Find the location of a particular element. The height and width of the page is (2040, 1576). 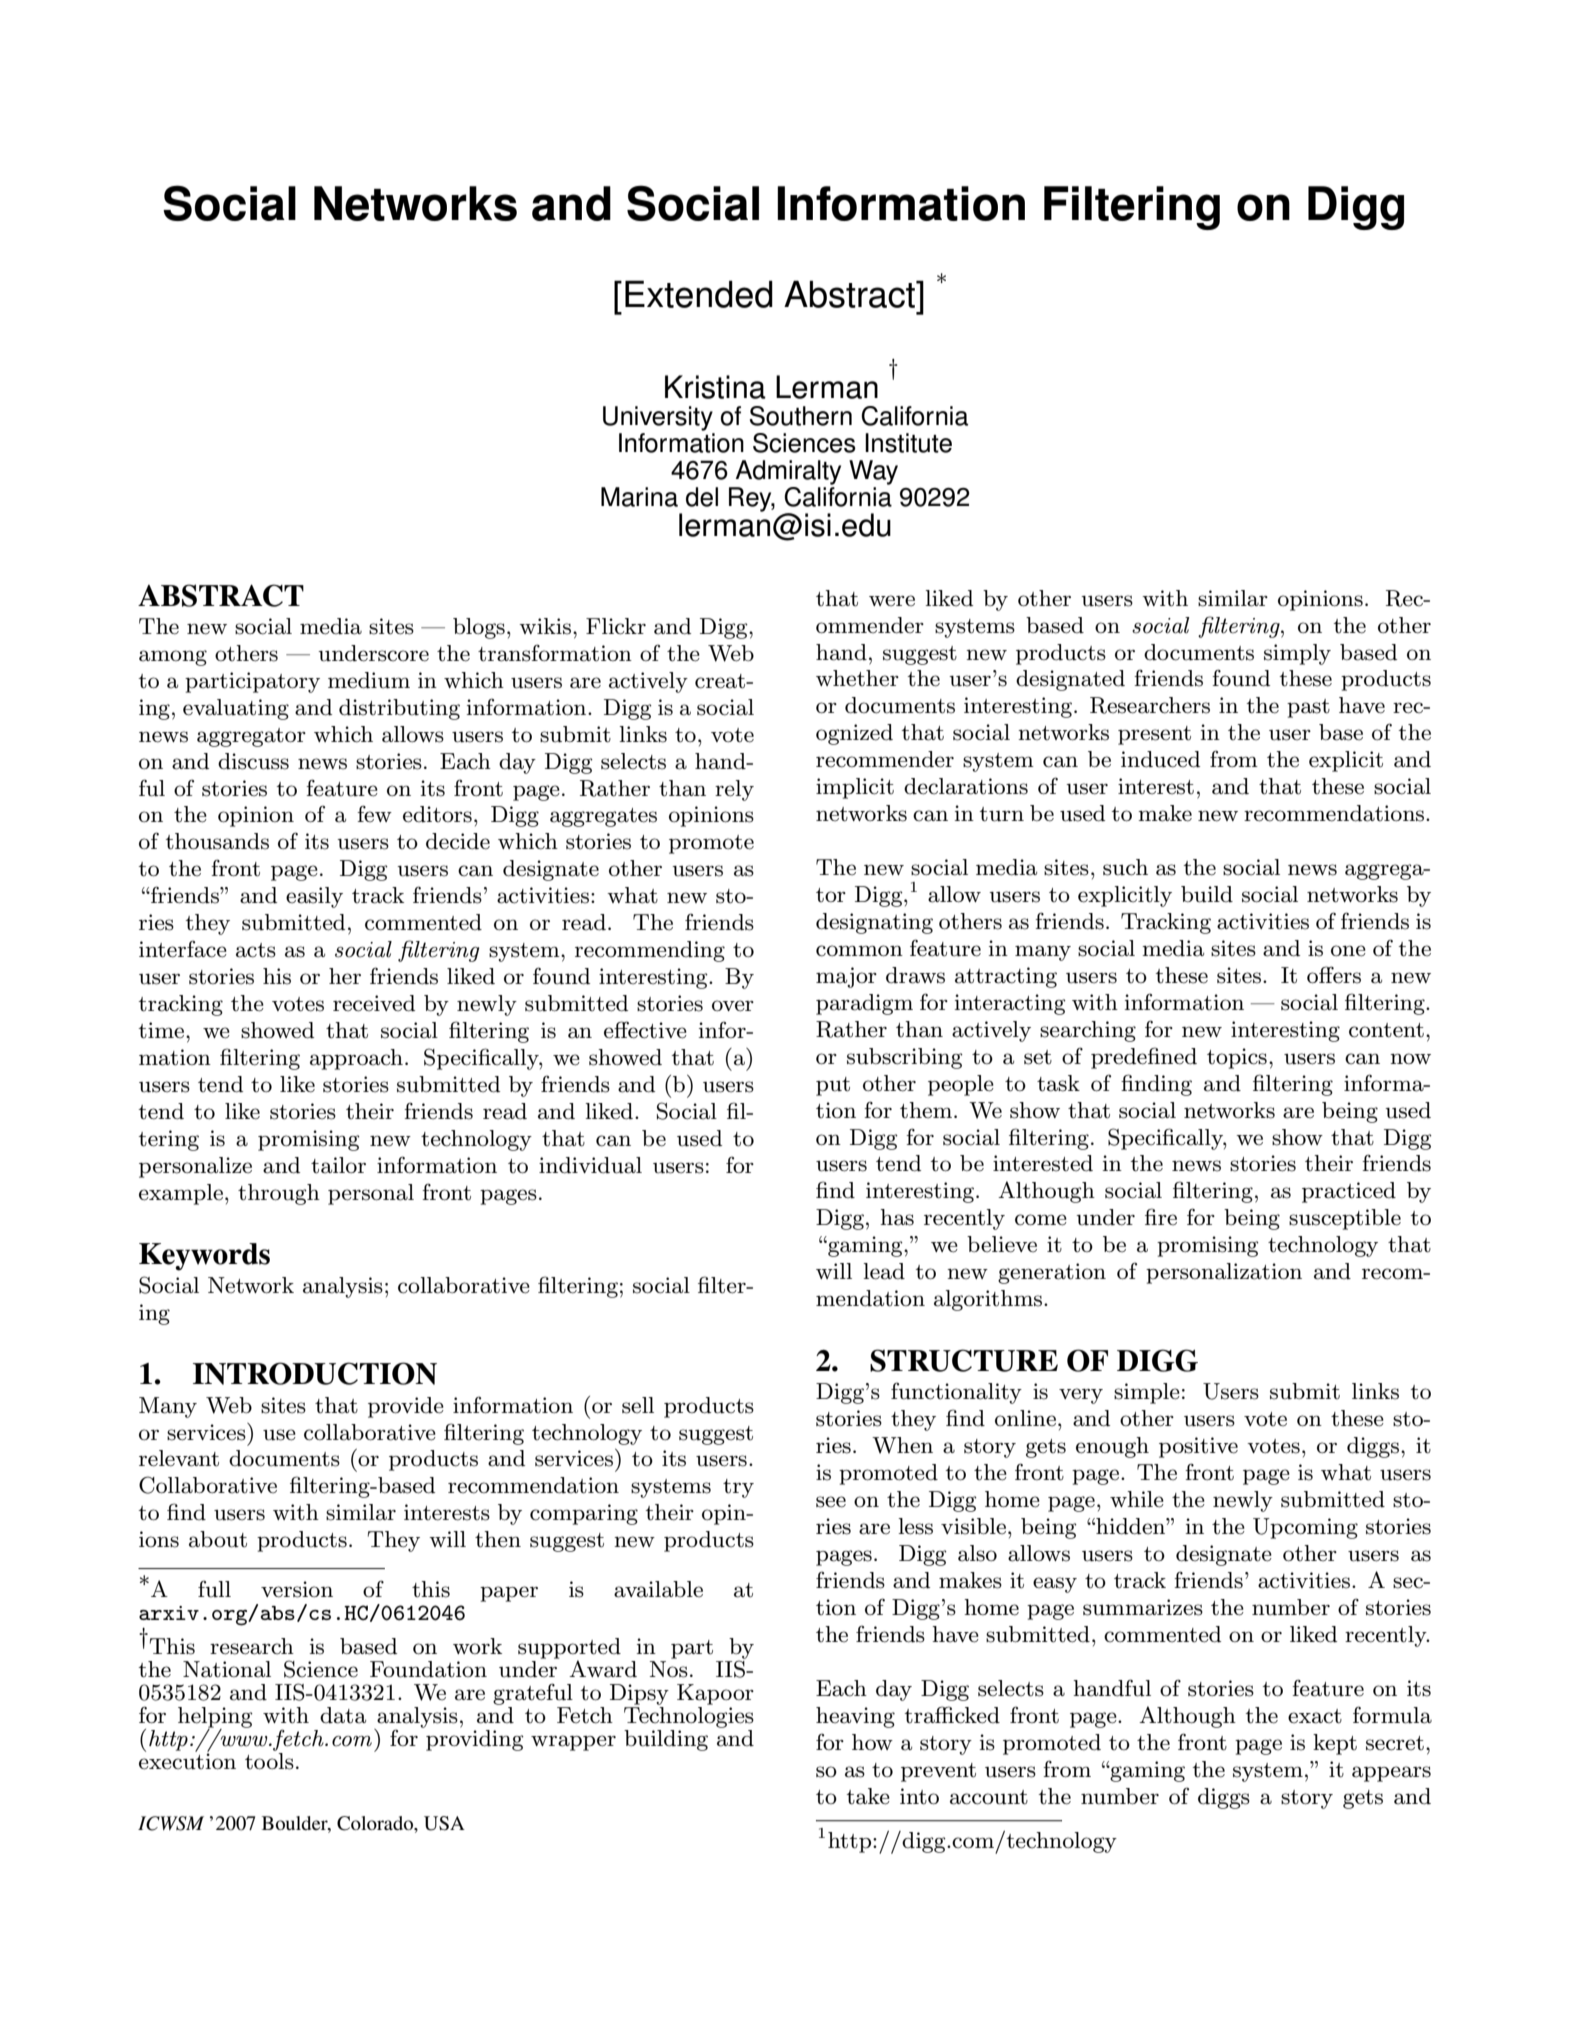

approach is located at coordinates (356, 1059).
